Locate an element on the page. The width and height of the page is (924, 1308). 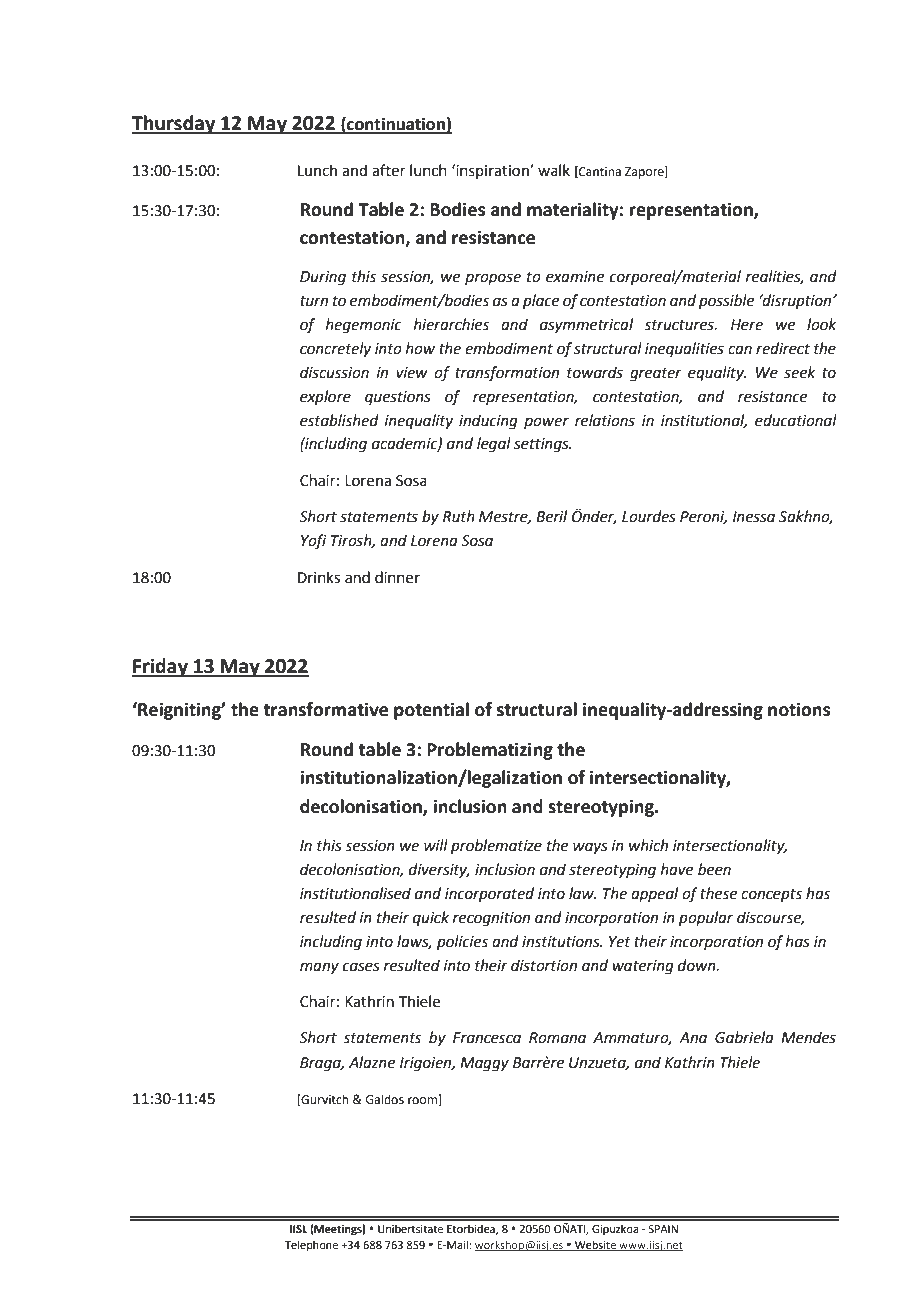
potential is located at coordinates (431, 711).
